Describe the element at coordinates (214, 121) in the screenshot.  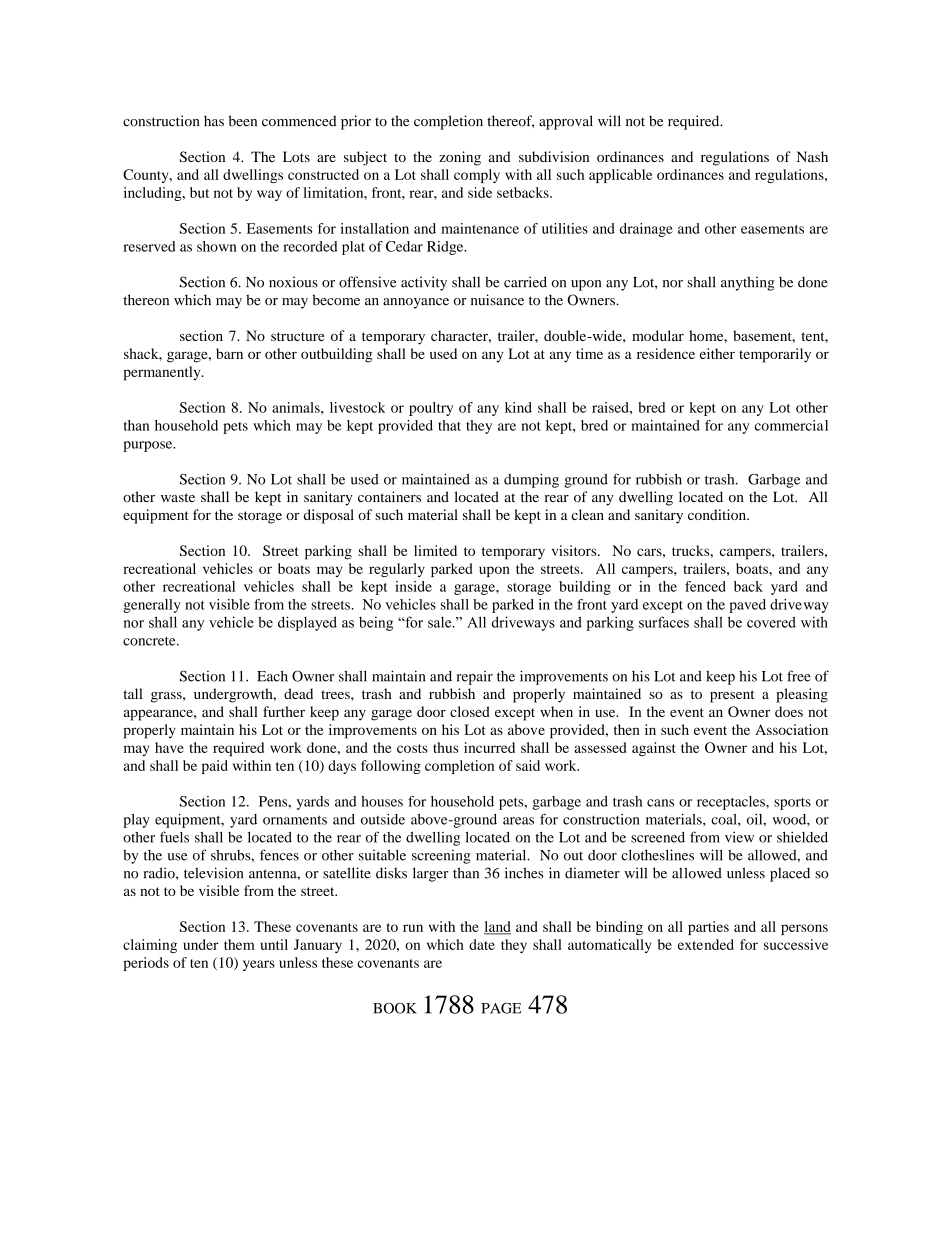
I see `has` at that location.
